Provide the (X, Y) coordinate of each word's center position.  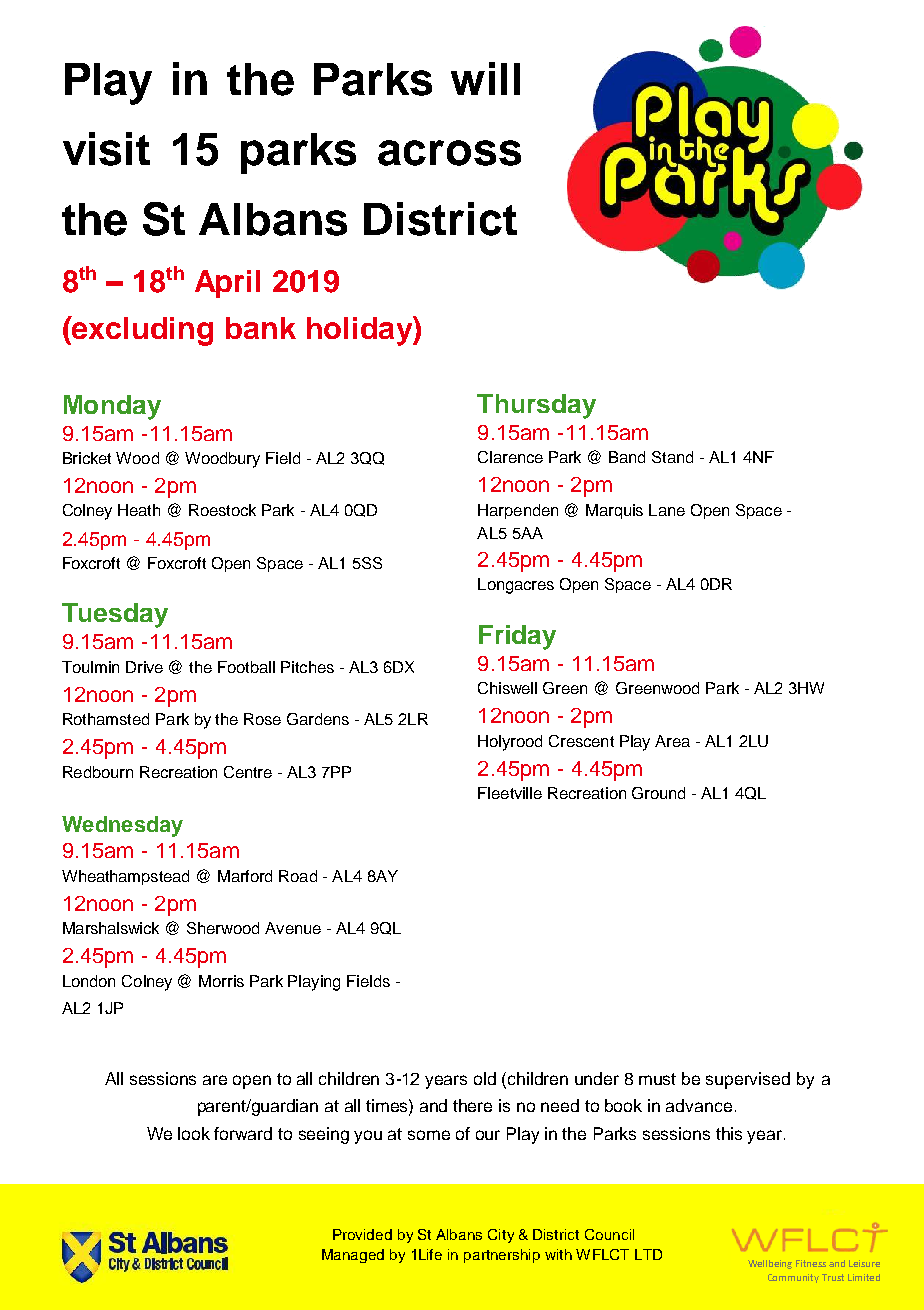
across (449, 153)
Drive (144, 667)
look (194, 1133)
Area (672, 741)
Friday (517, 637)
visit (106, 149)
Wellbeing (770, 1264)
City (501, 1236)
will (485, 78)
